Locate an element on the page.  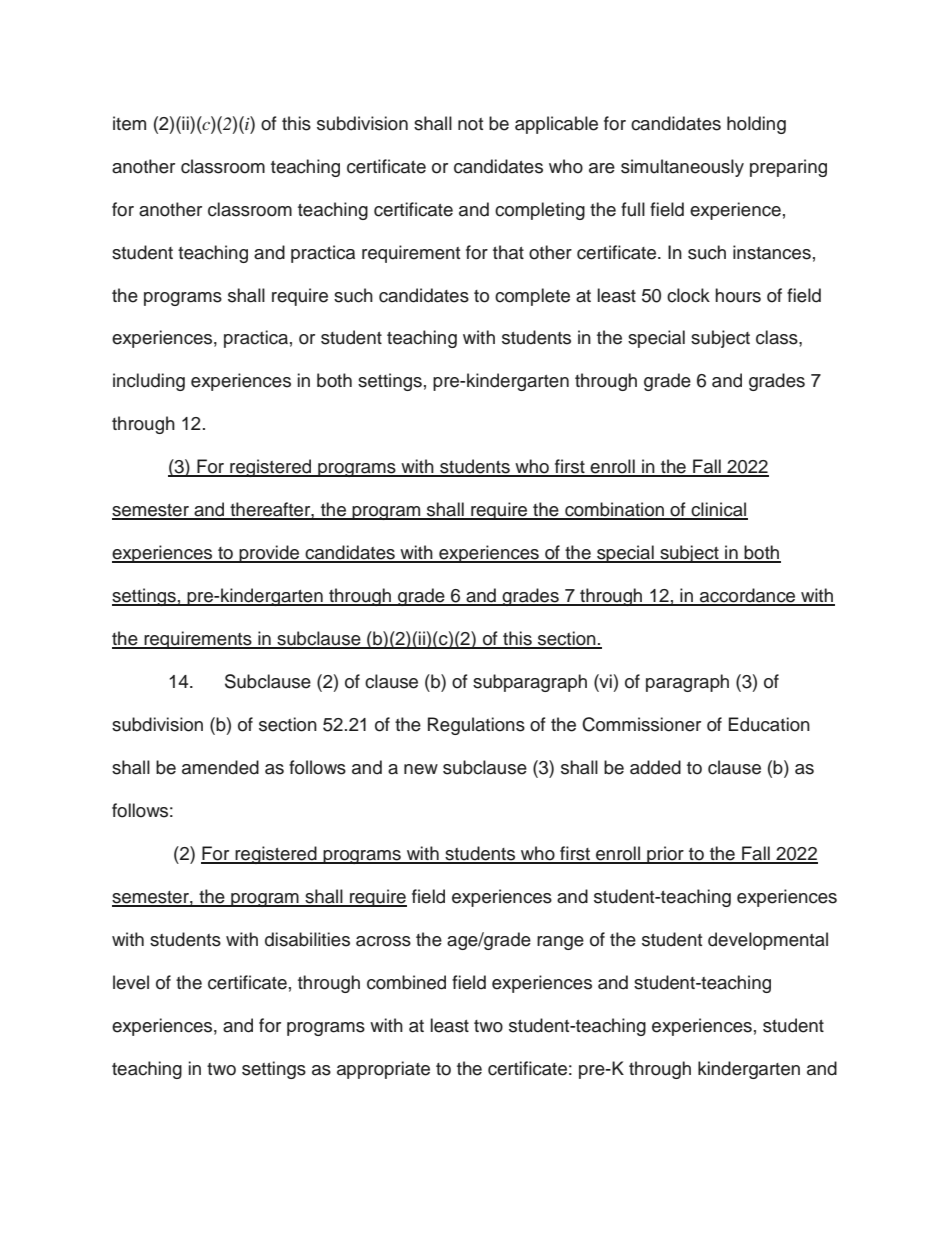
combination is located at coordinates (614, 510).
